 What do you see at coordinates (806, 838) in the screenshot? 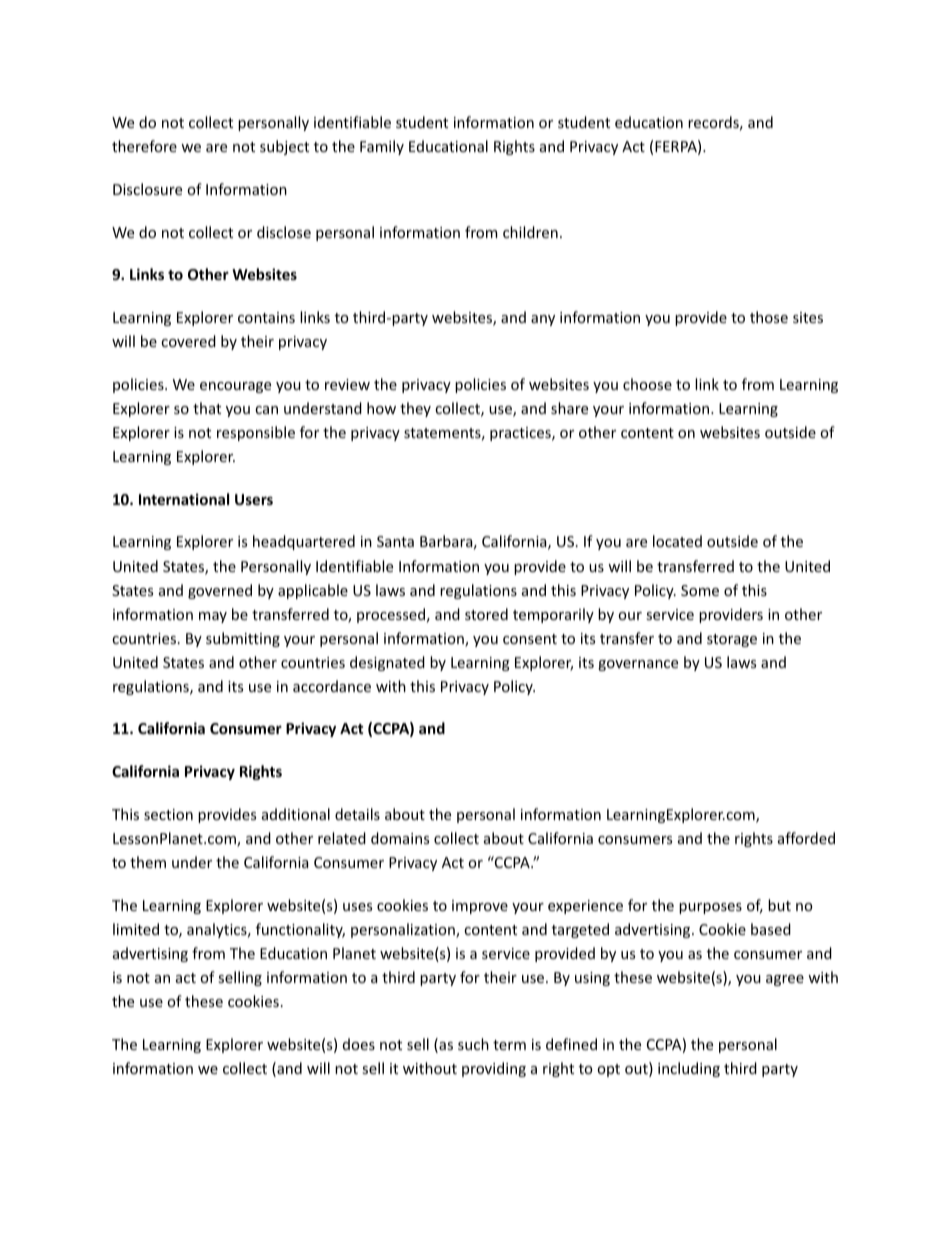
I see `afforded` at bounding box center [806, 838].
